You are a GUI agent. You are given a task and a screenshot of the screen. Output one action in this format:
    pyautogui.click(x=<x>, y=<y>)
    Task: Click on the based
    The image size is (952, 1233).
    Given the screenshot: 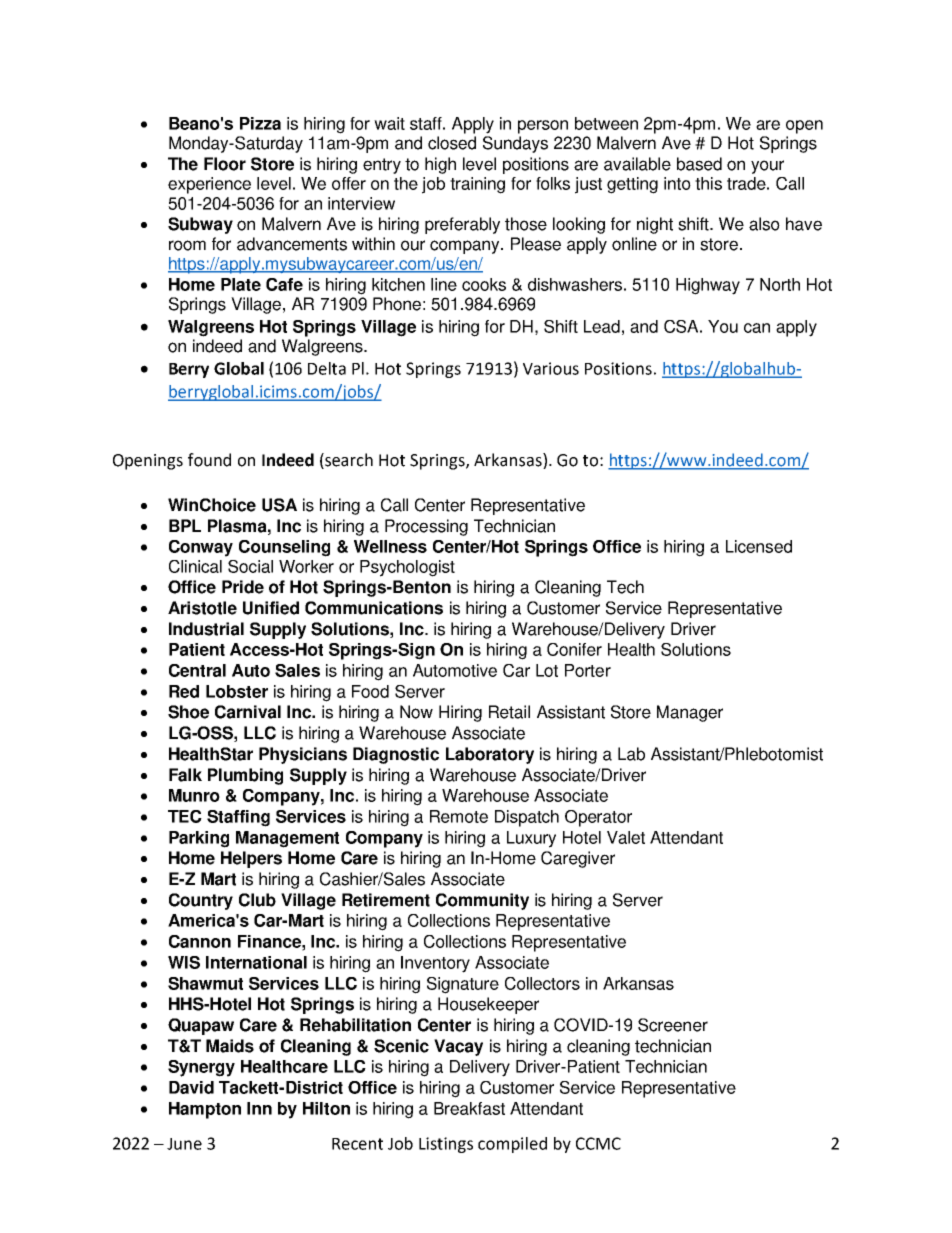 What is the action you would take?
    pyautogui.click(x=699, y=164)
